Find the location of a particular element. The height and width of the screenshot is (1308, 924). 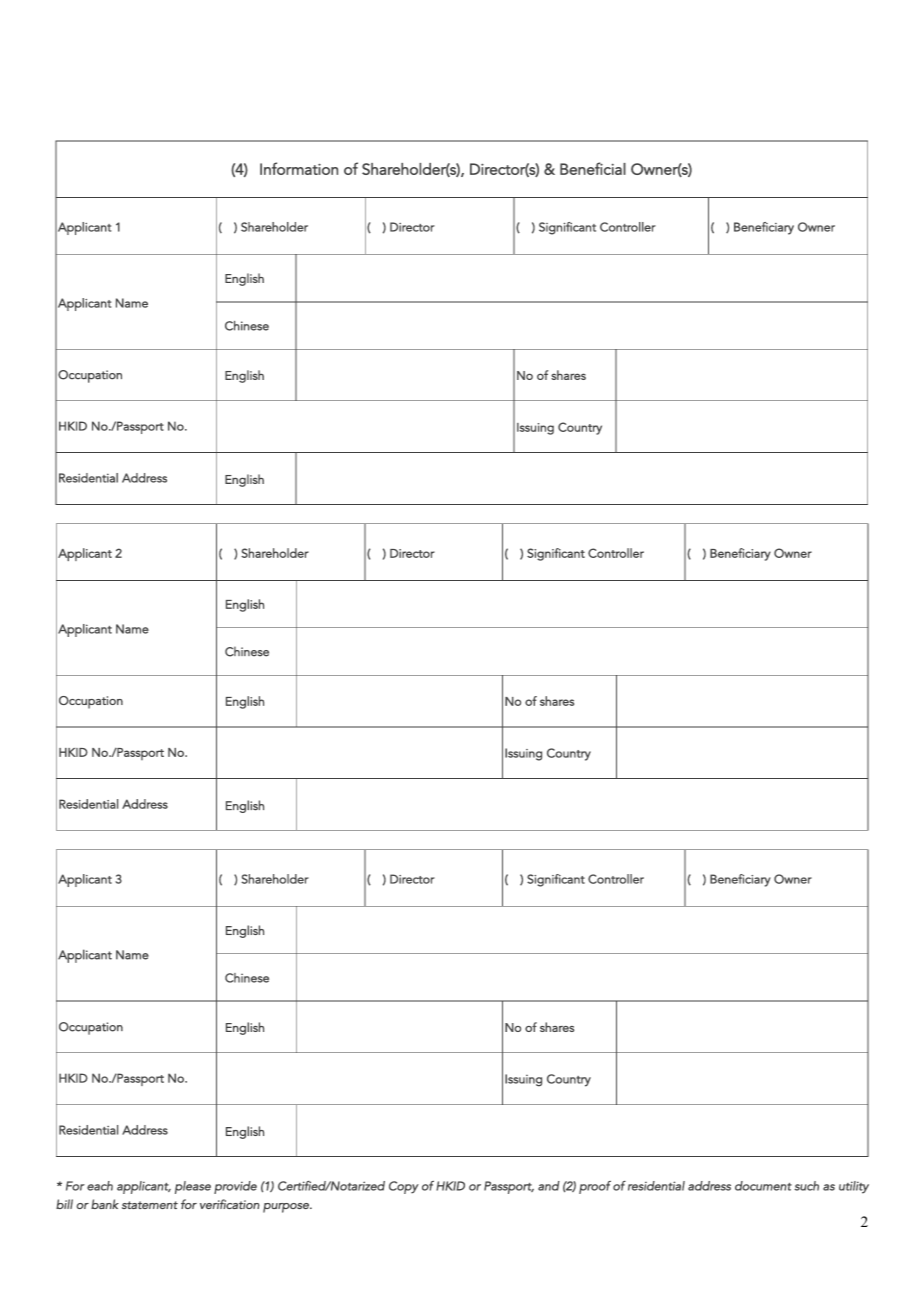

document is located at coordinates (763, 1186).
